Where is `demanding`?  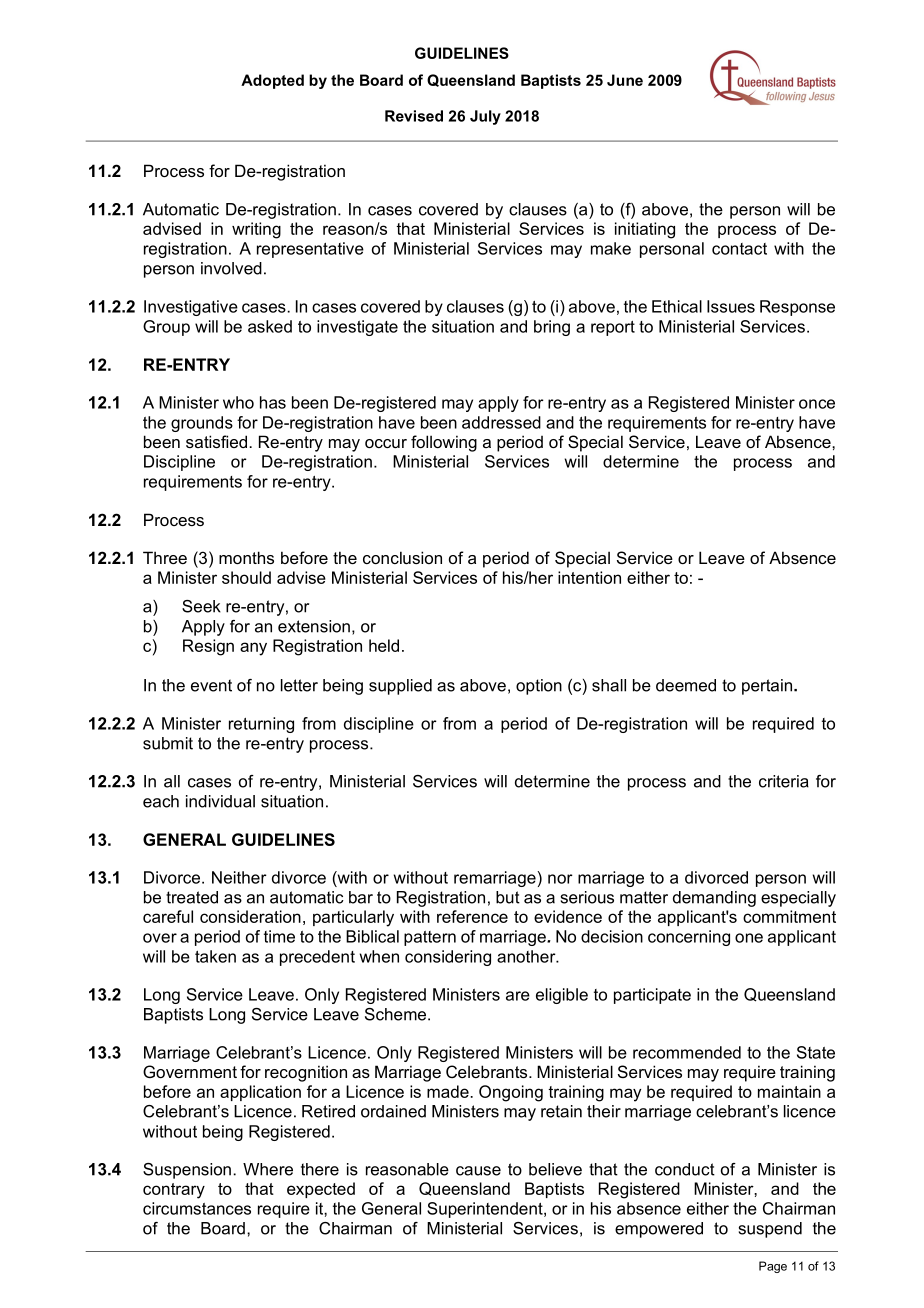
demanding is located at coordinates (714, 899).
